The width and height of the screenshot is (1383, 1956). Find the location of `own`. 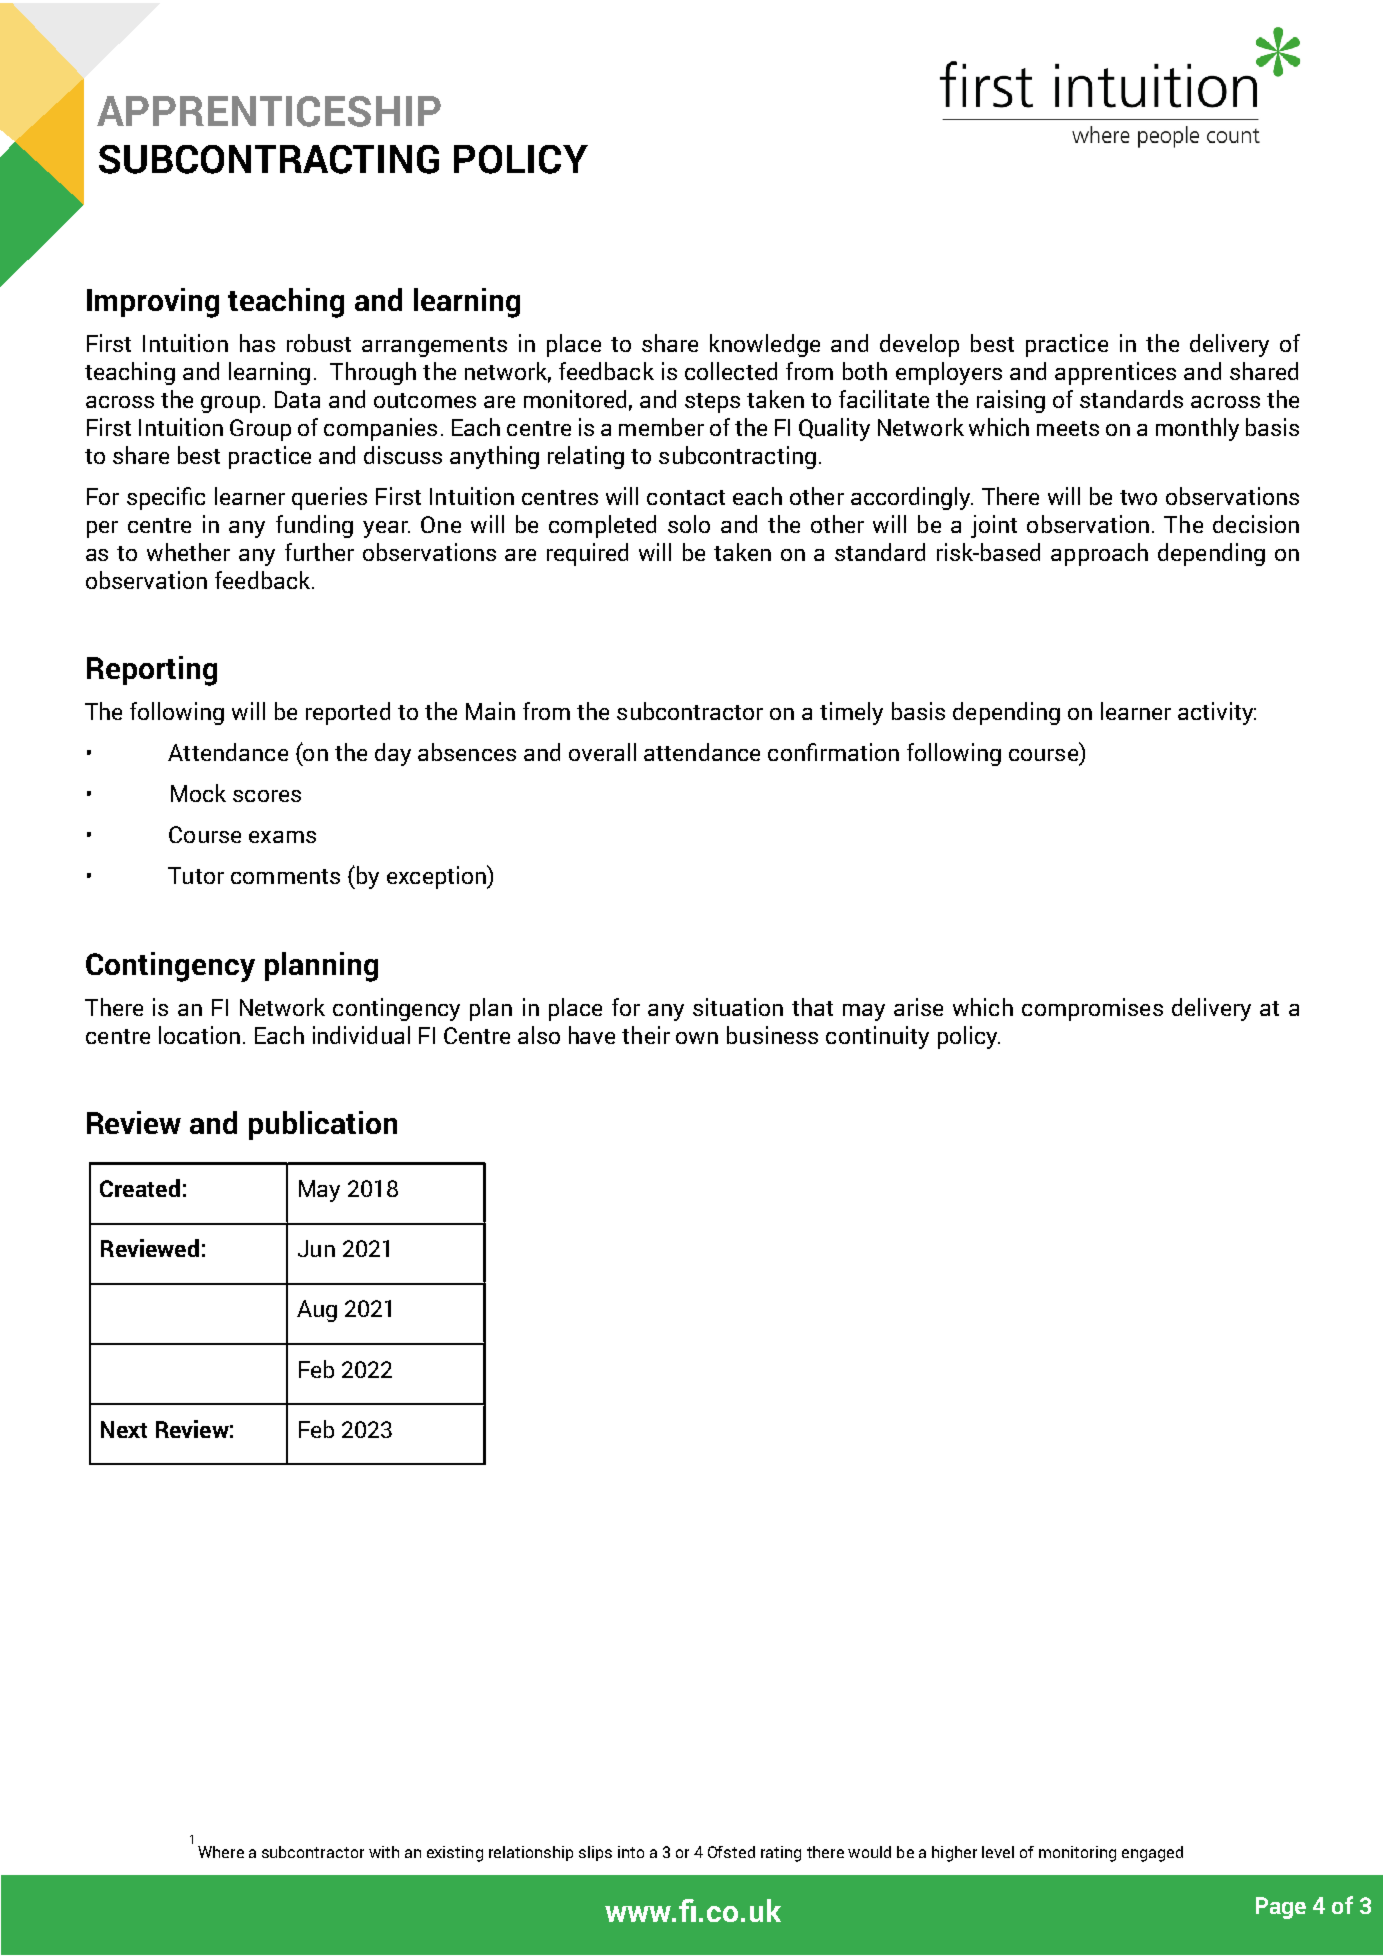

own is located at coordinates (697, 1038).
